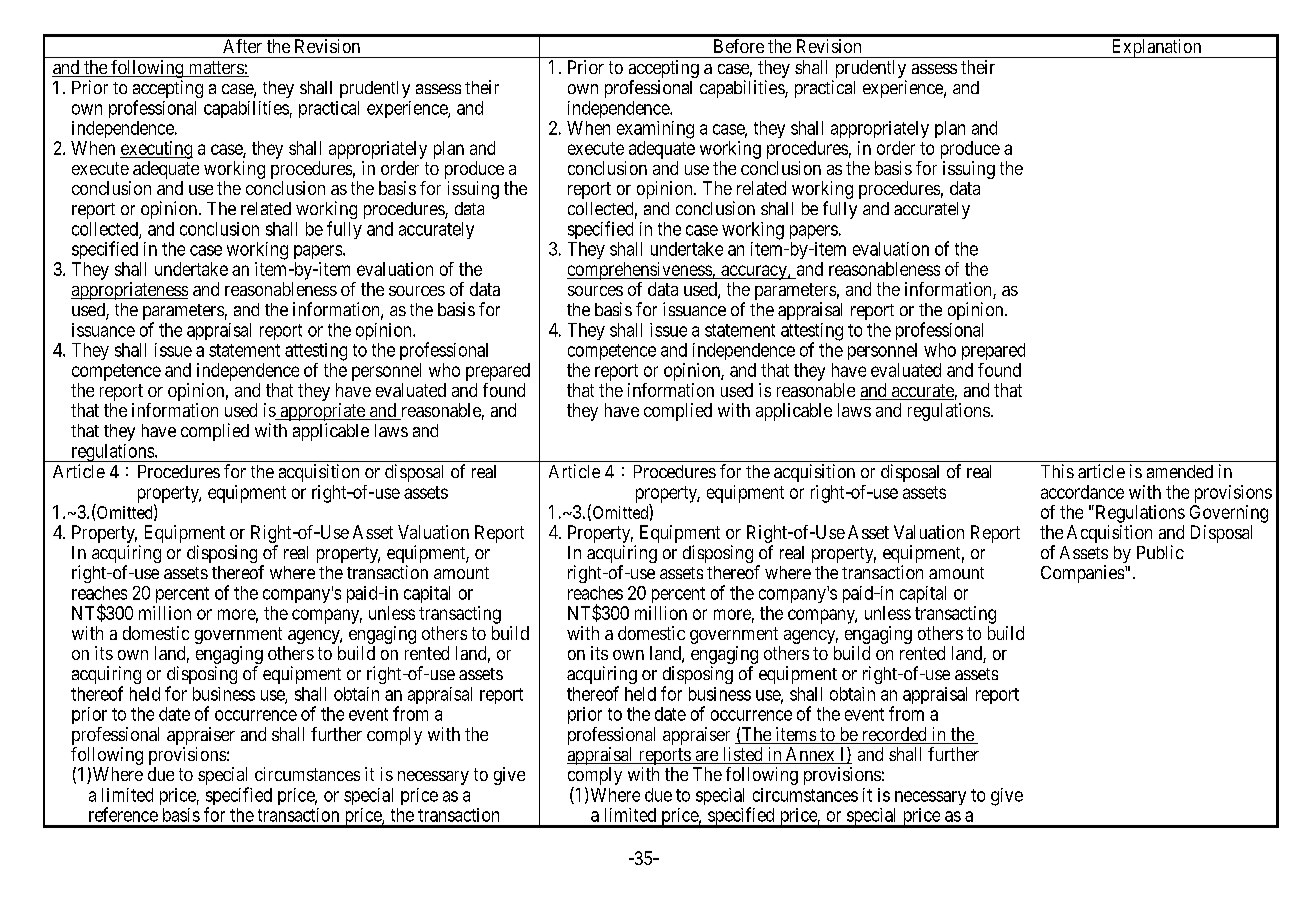 The height and width of the screenshot is (924, 1308). Describe the element at coordinates (1057, 471) in the screenshot. I see `This` at that location.
